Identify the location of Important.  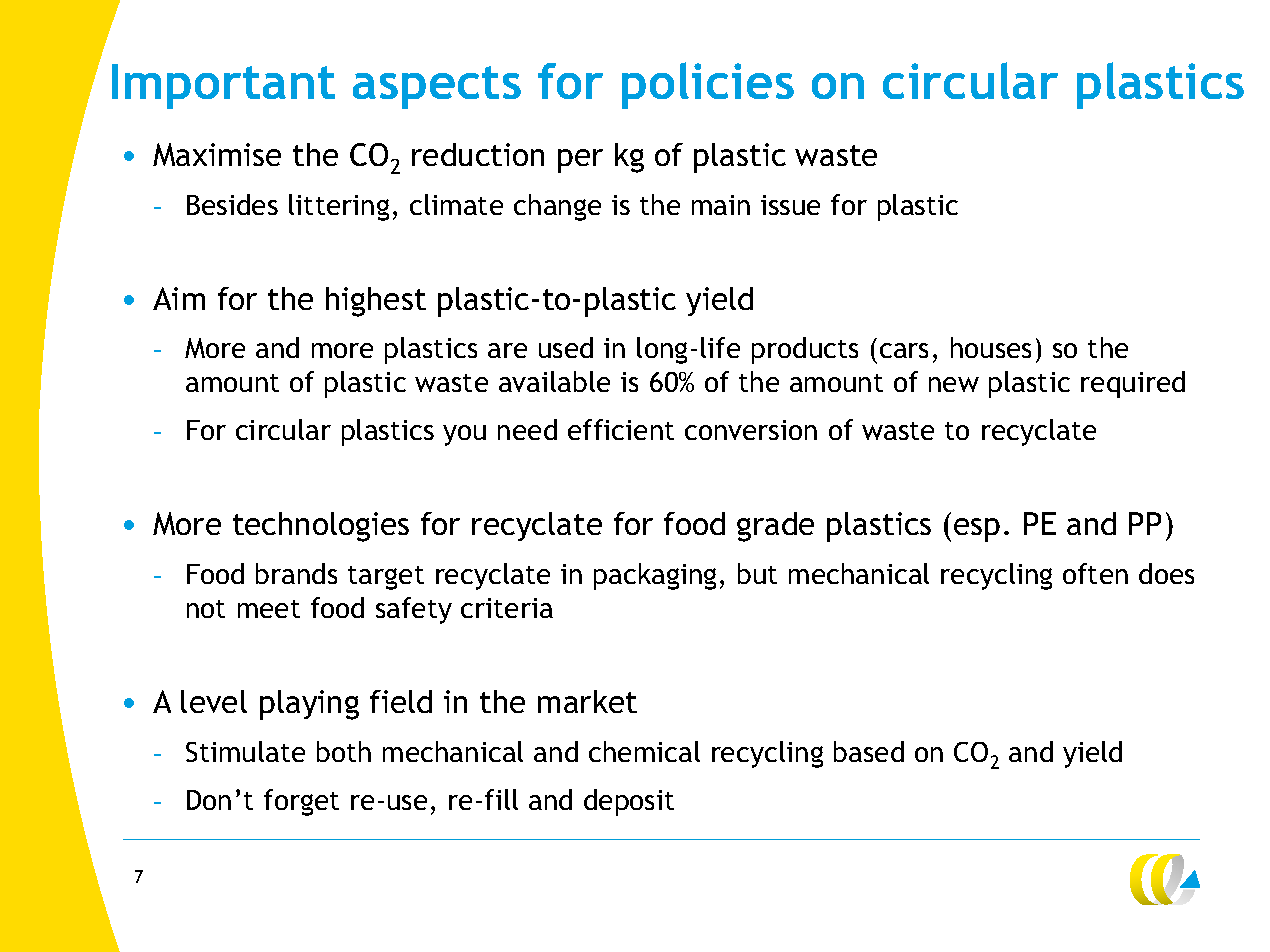
(223, 86).
